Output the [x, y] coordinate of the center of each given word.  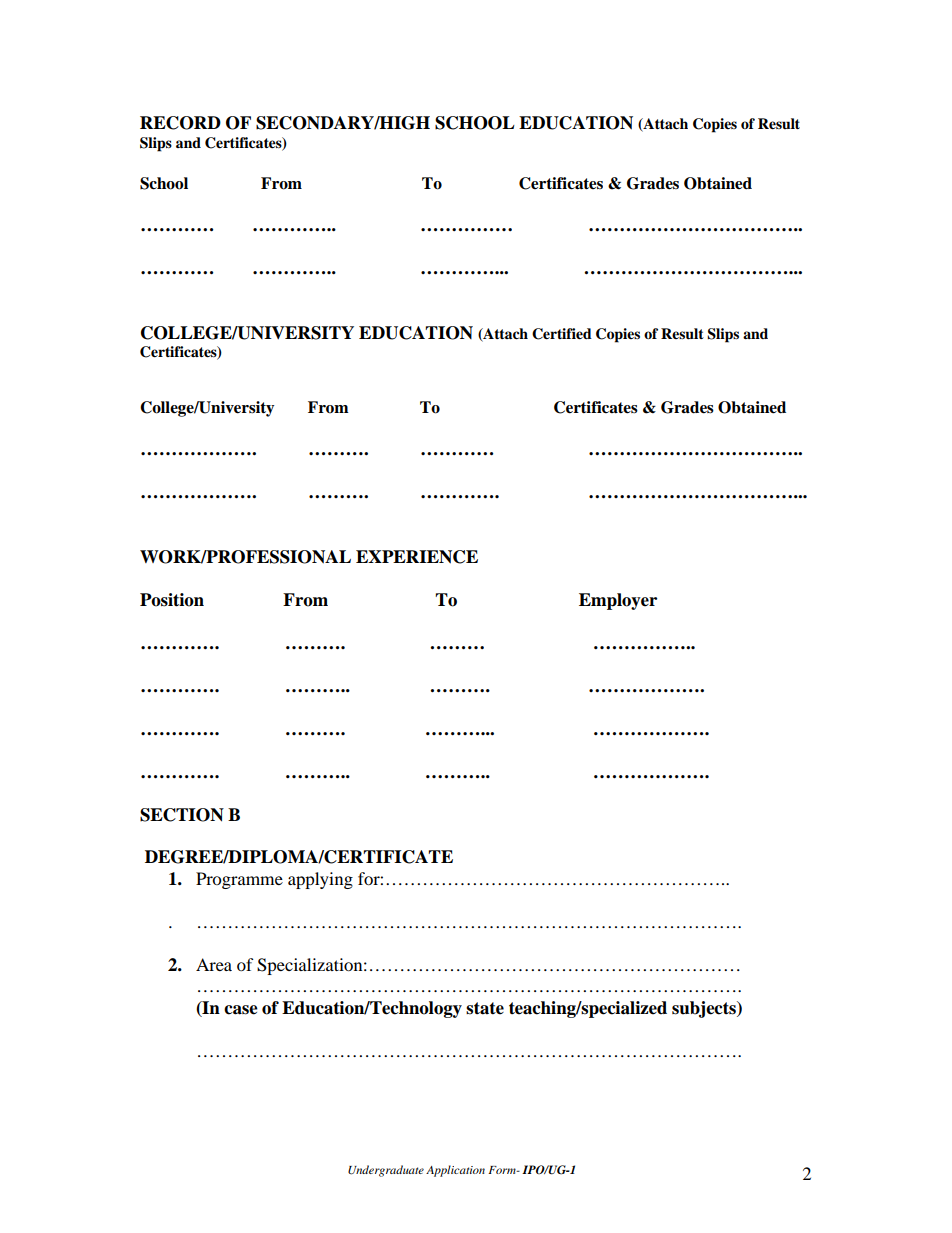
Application [455, 1171]
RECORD [180, 123]
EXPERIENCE [417, 557]
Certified [562, 334]
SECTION [182, 815]
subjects [705, 1009]
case [241, 1010]
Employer [618, 601]
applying [320, 880]
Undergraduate [386, 1171]
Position [172, 600]
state [485, 1008]
